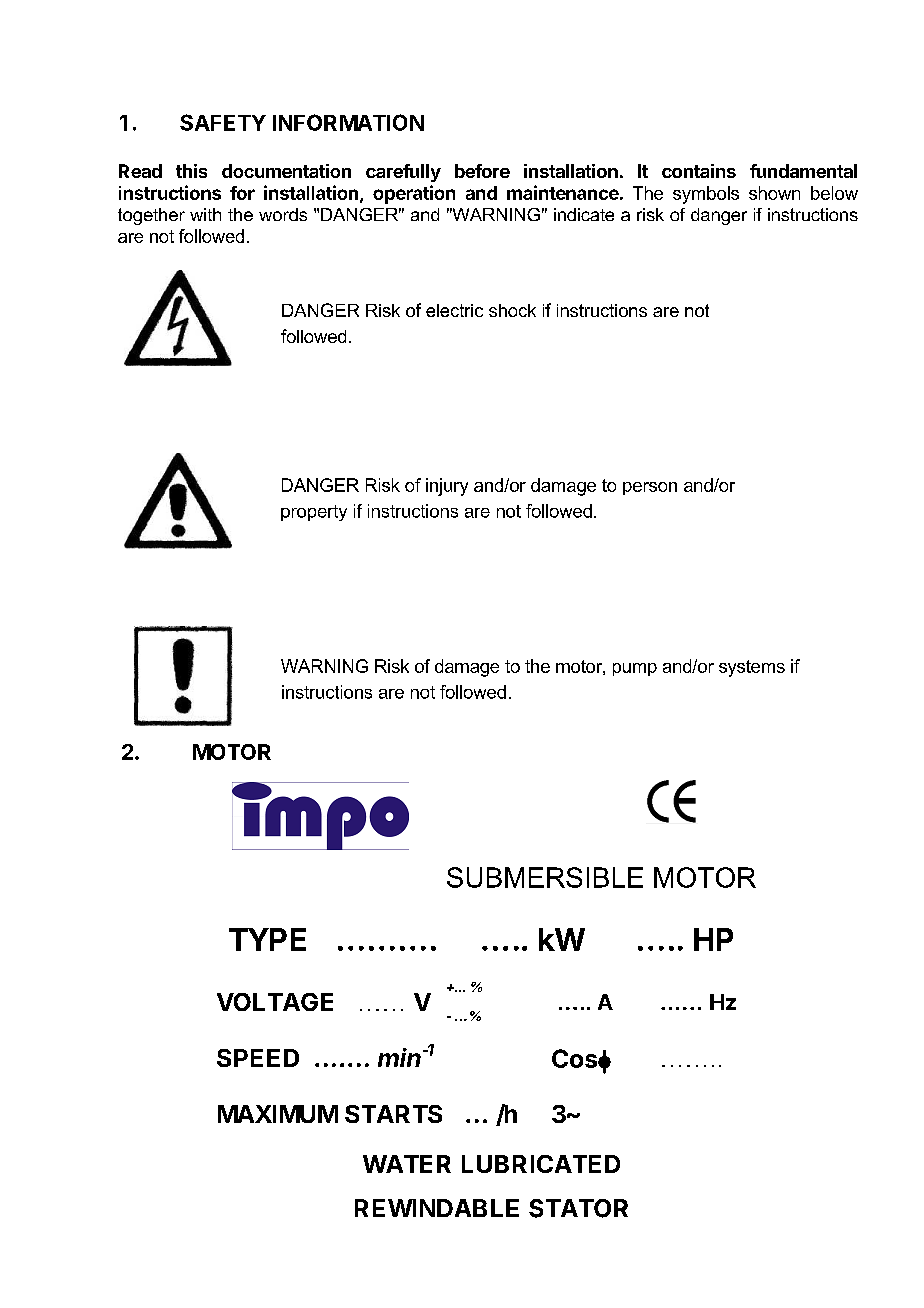 The width and height of the screenshot is (924, 1308). Describe the element at coordinates (191, 171) in the screenshot. I see `this` at that location.
